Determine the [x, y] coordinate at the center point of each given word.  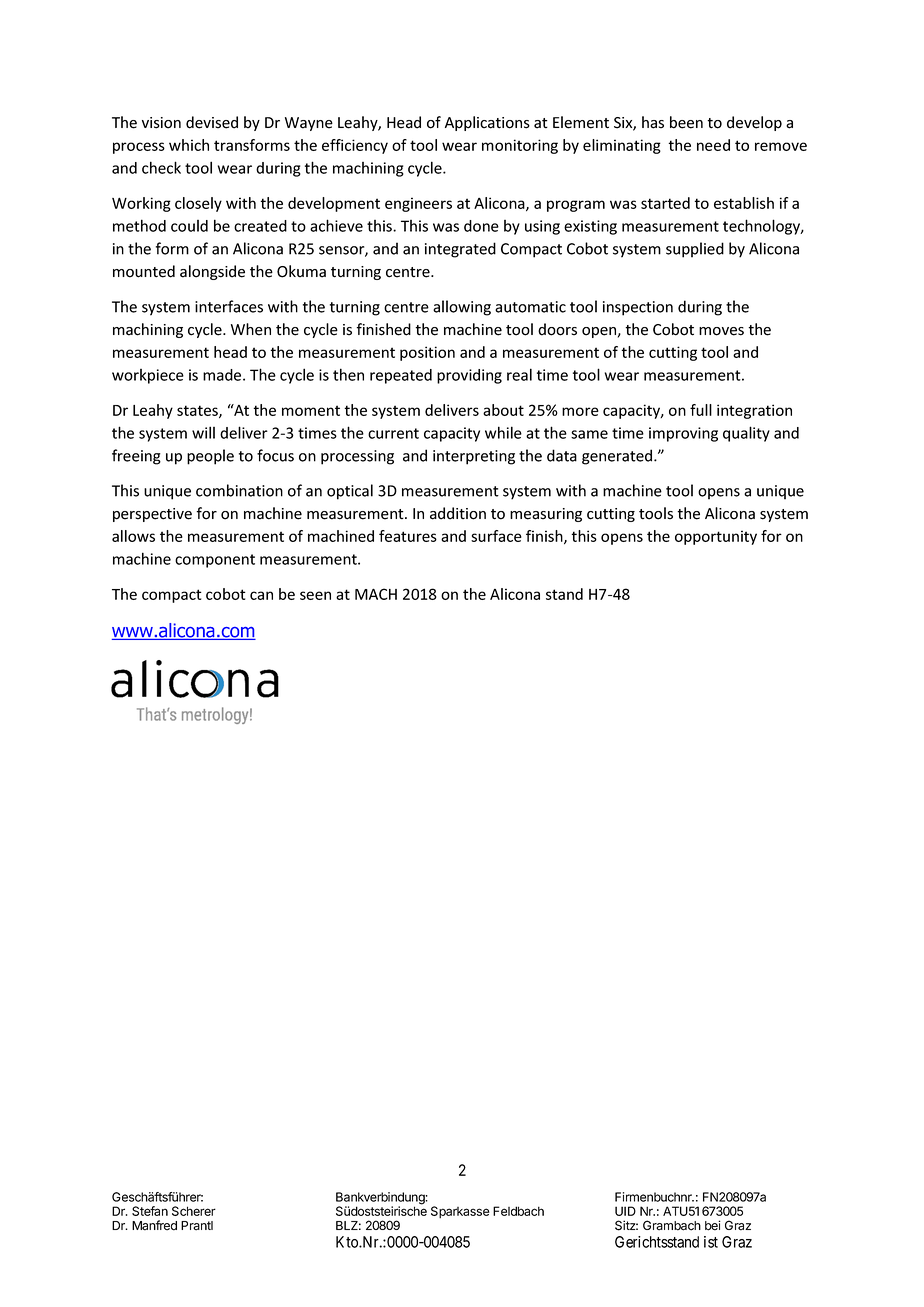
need [713, 145]
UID [625, 1211]
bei [713, 1225]
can [261, 595]
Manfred [154, 1225]
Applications [487, 123]
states [198, 411]
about [503, 410]
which [189, 145]
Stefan [150, 1211]
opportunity [716, 537]
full [701, 410]
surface [496, 536]
